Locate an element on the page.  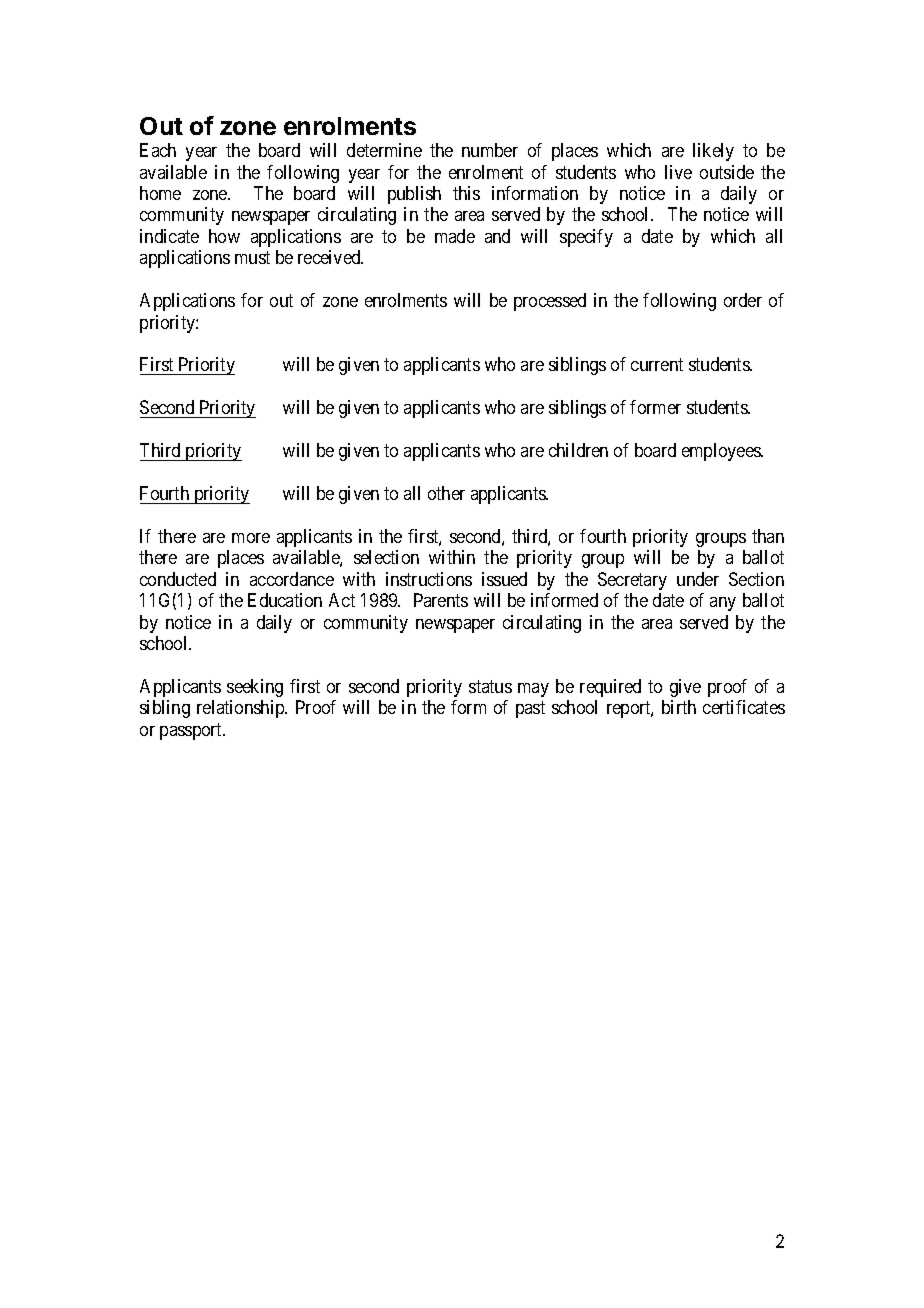
processed is located at coordinates (550, 302).
